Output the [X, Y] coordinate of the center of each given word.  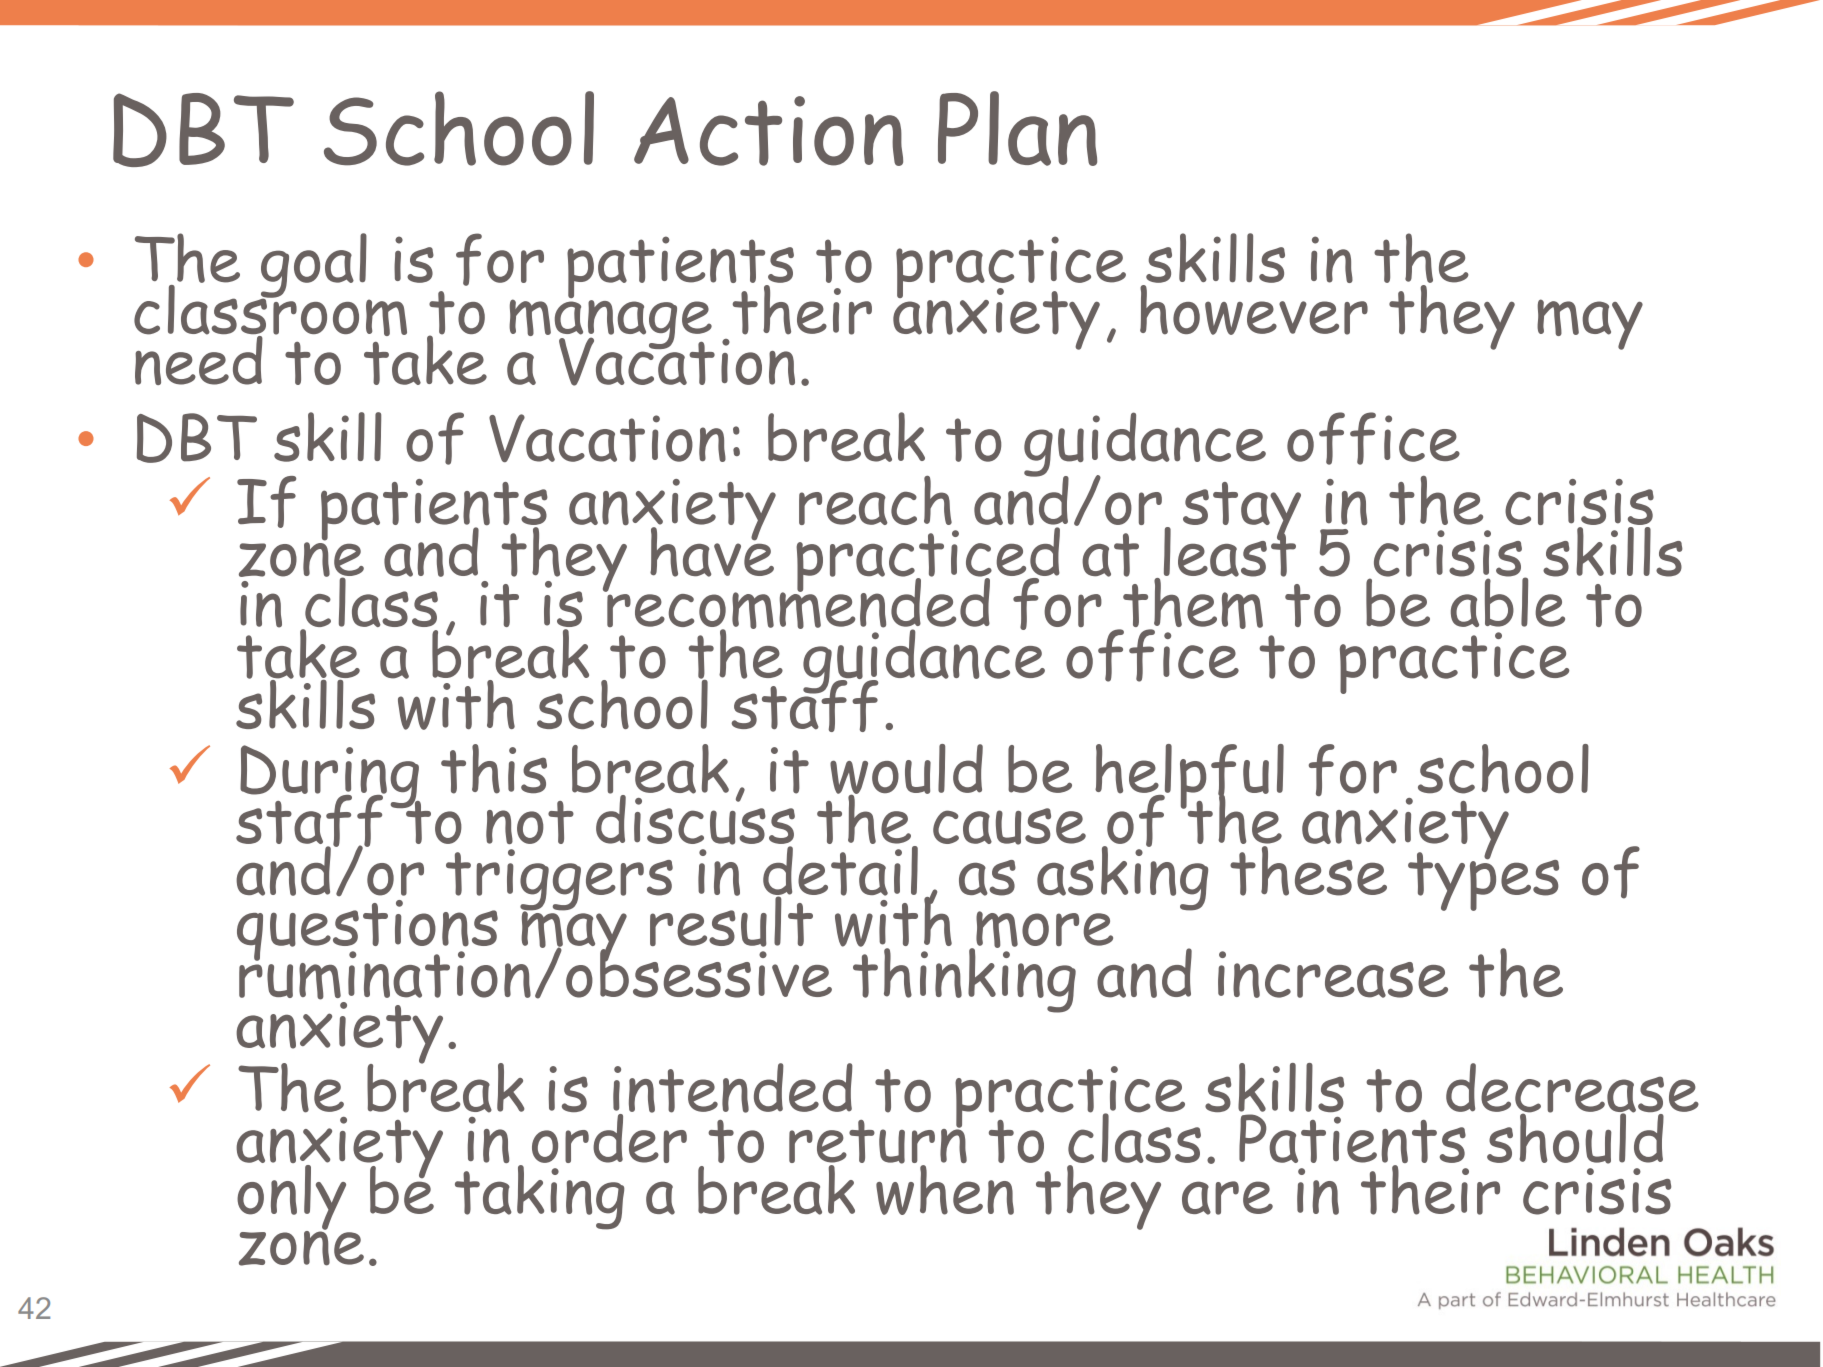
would [906, 770]
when [945, 1189]
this [494, 769]
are [1227, 1198]
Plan [1017, 128]
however [1254, 310]
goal [314, 266]
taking [539, 1197]
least [1230, 550]
